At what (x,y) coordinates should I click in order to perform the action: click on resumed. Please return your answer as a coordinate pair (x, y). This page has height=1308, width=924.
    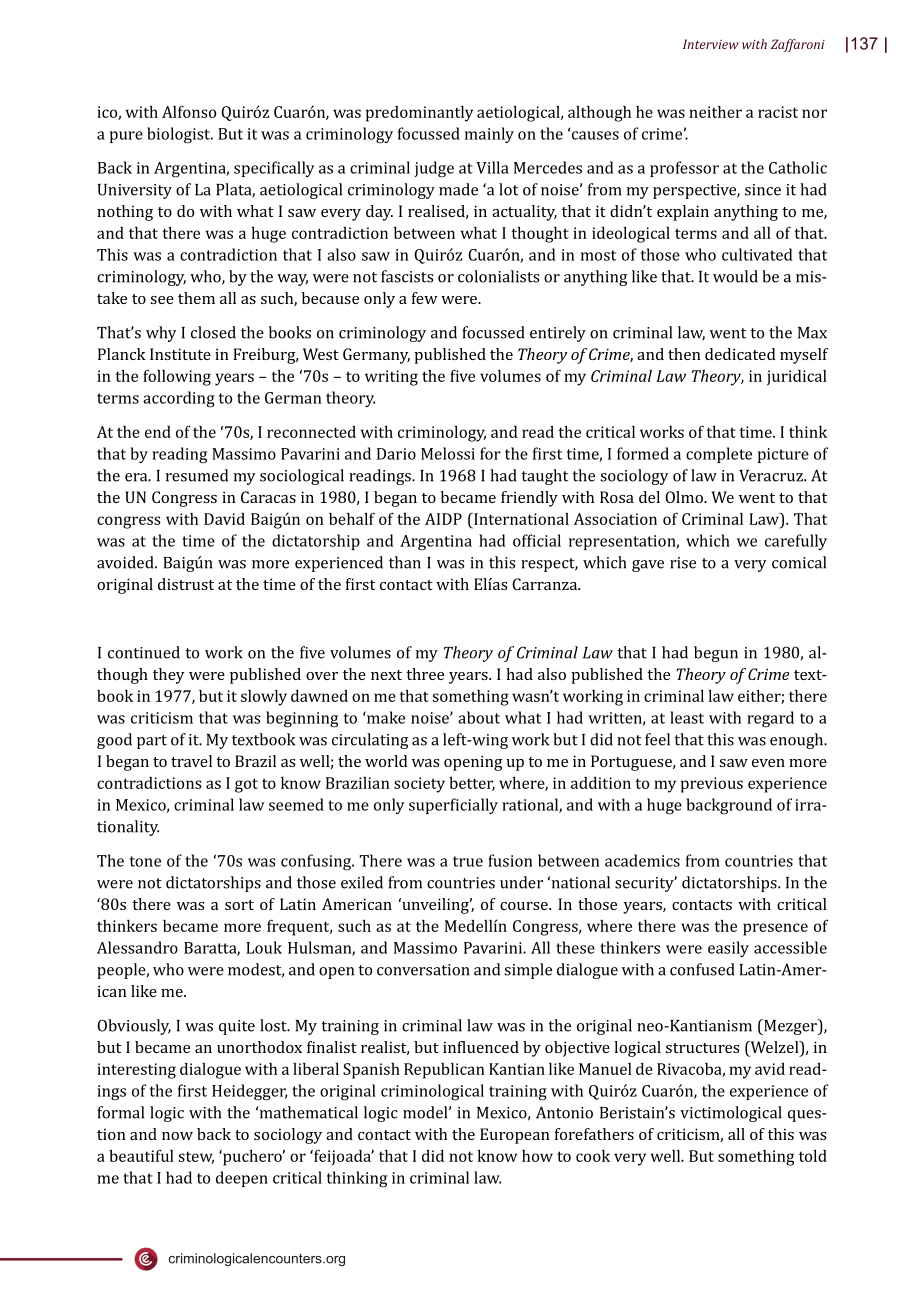
    Looking at the image, I should click on (197, 475).
